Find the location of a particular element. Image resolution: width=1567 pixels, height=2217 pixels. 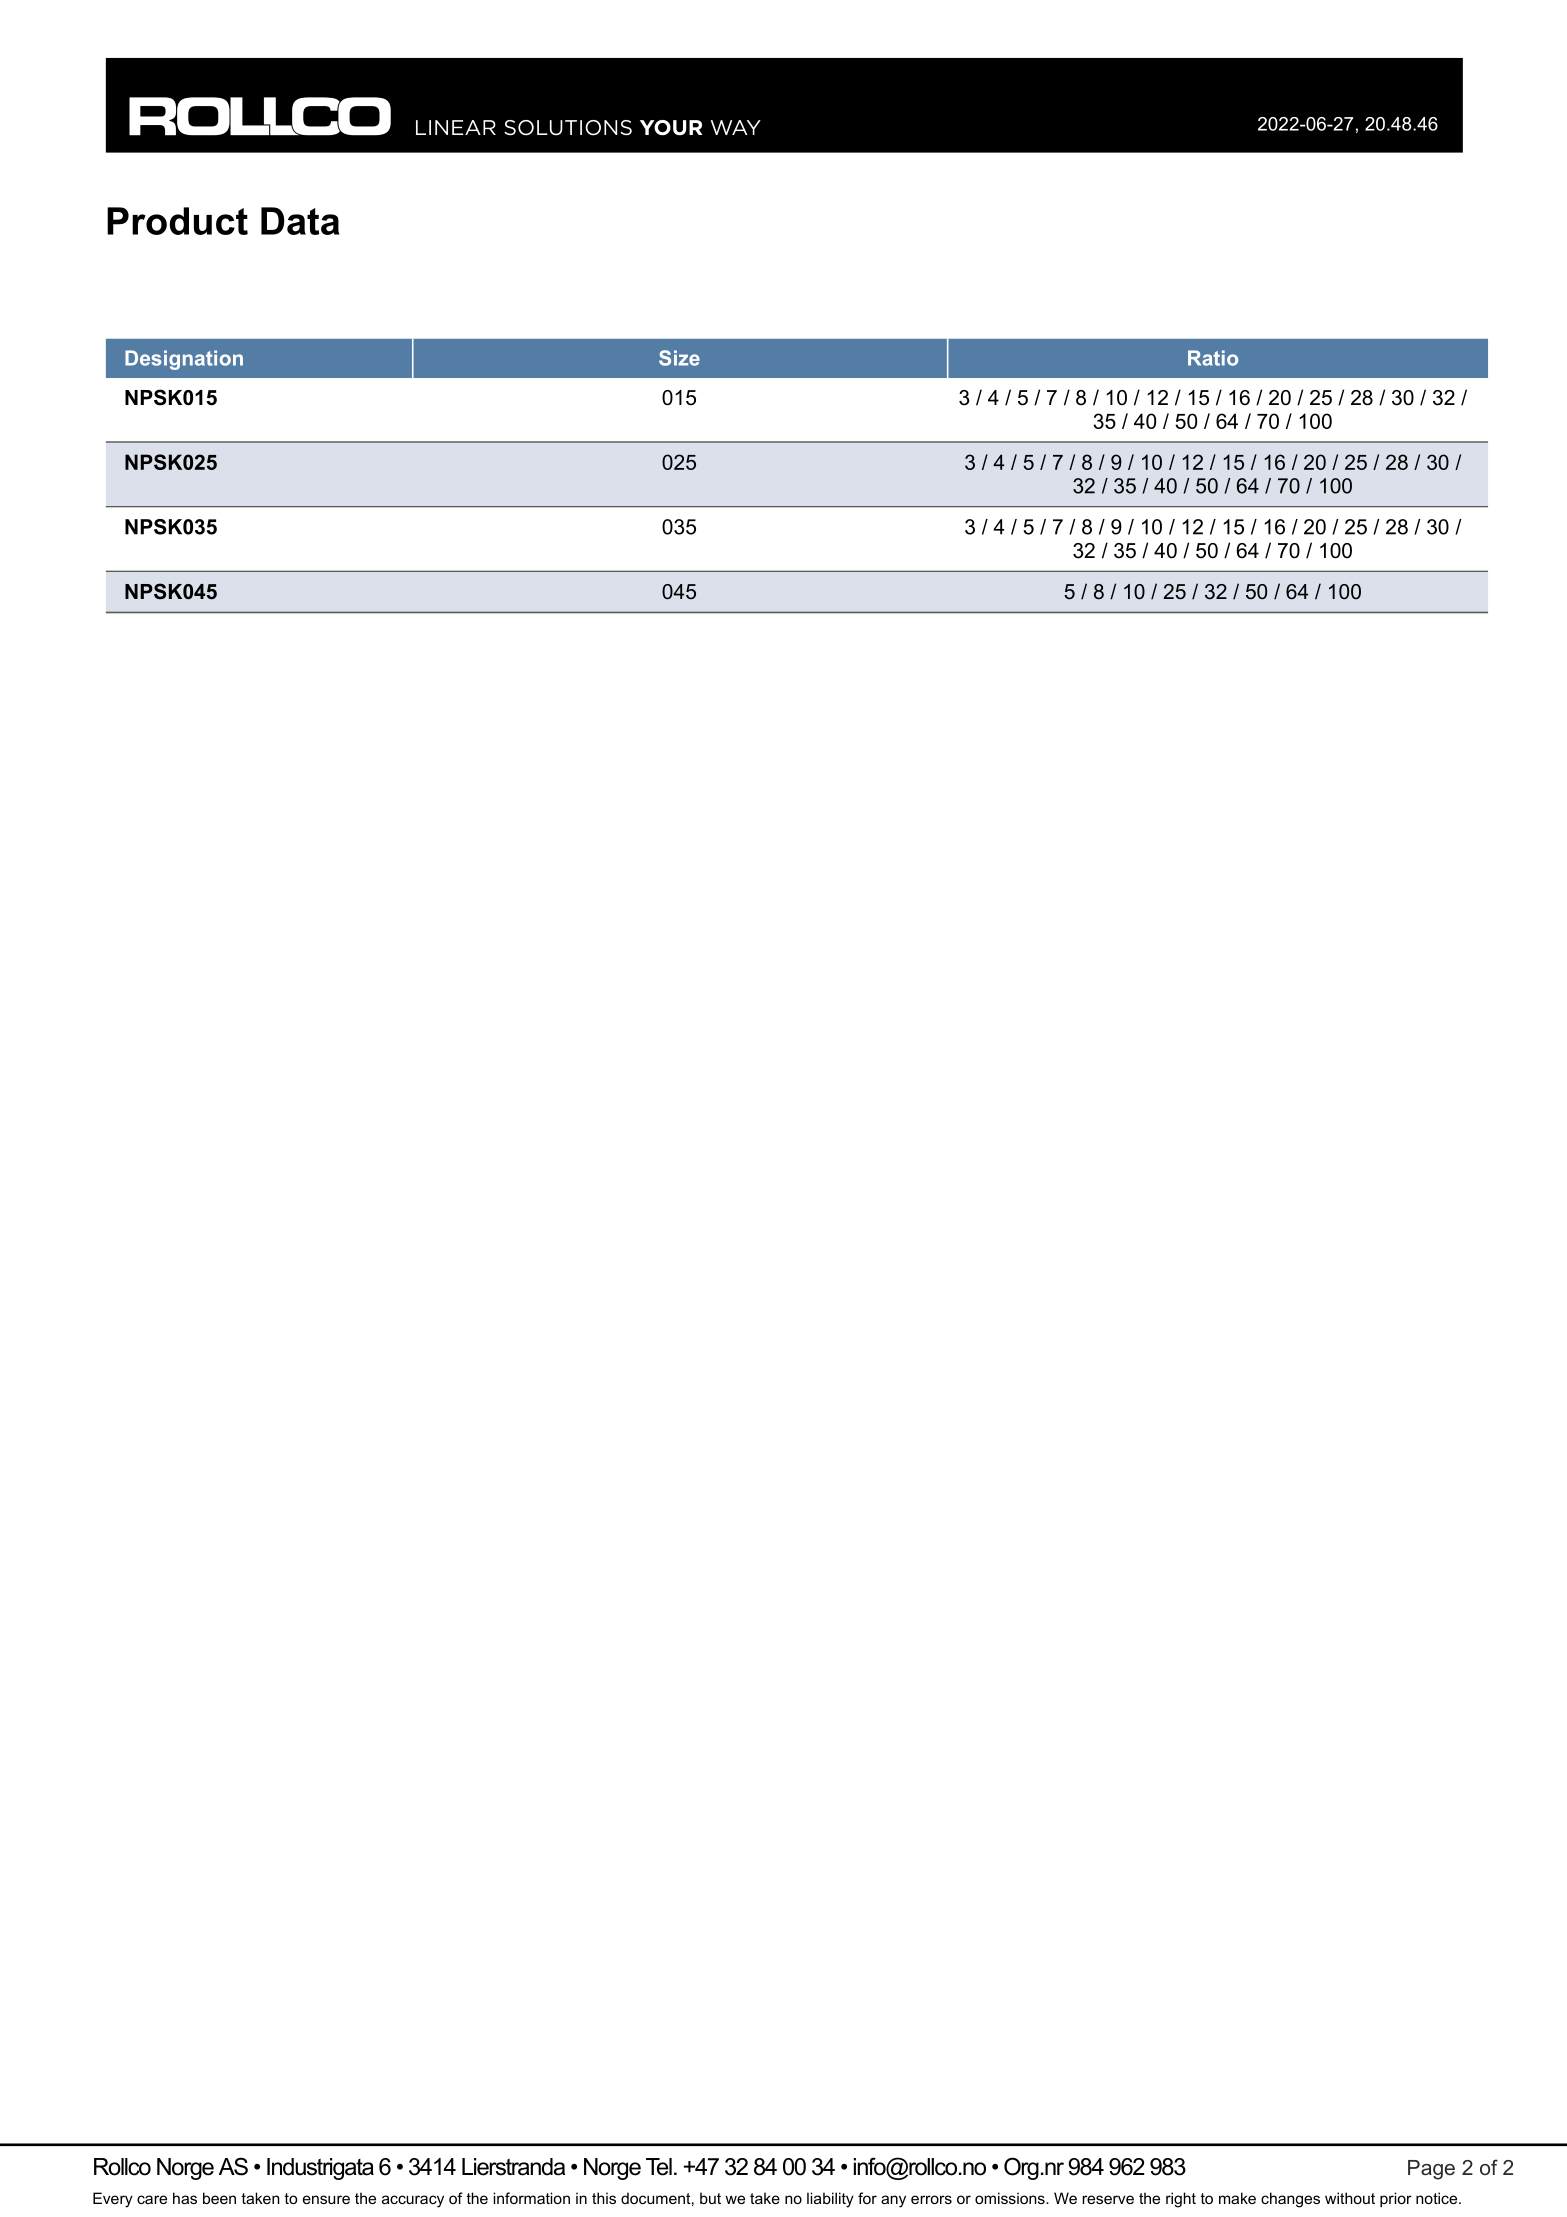

changes is located at coordinates (1290, 2200).
